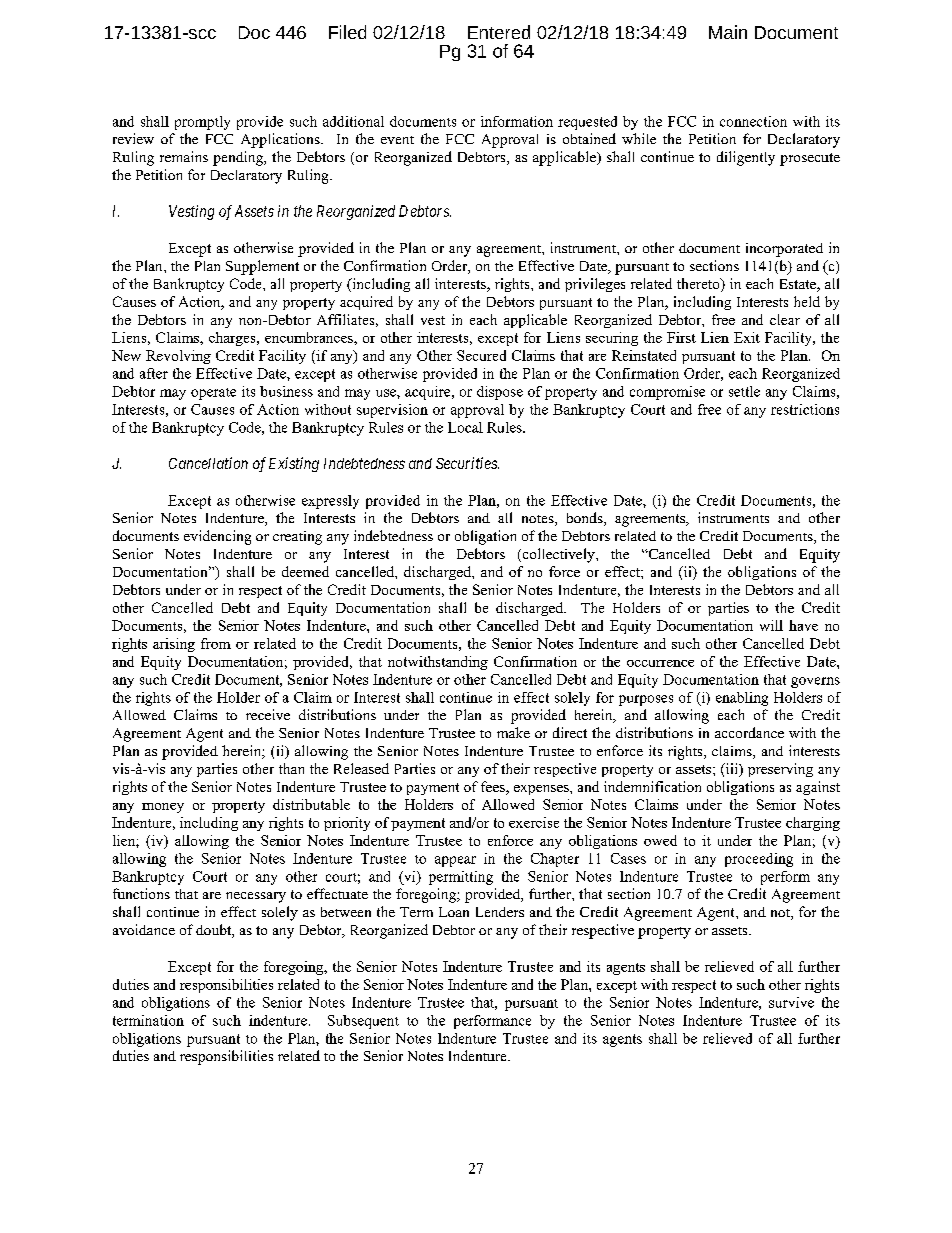  What do you see at coordinates (208, 463) in the page?
I see `Cancellation` at bounding box center [208, 463].
